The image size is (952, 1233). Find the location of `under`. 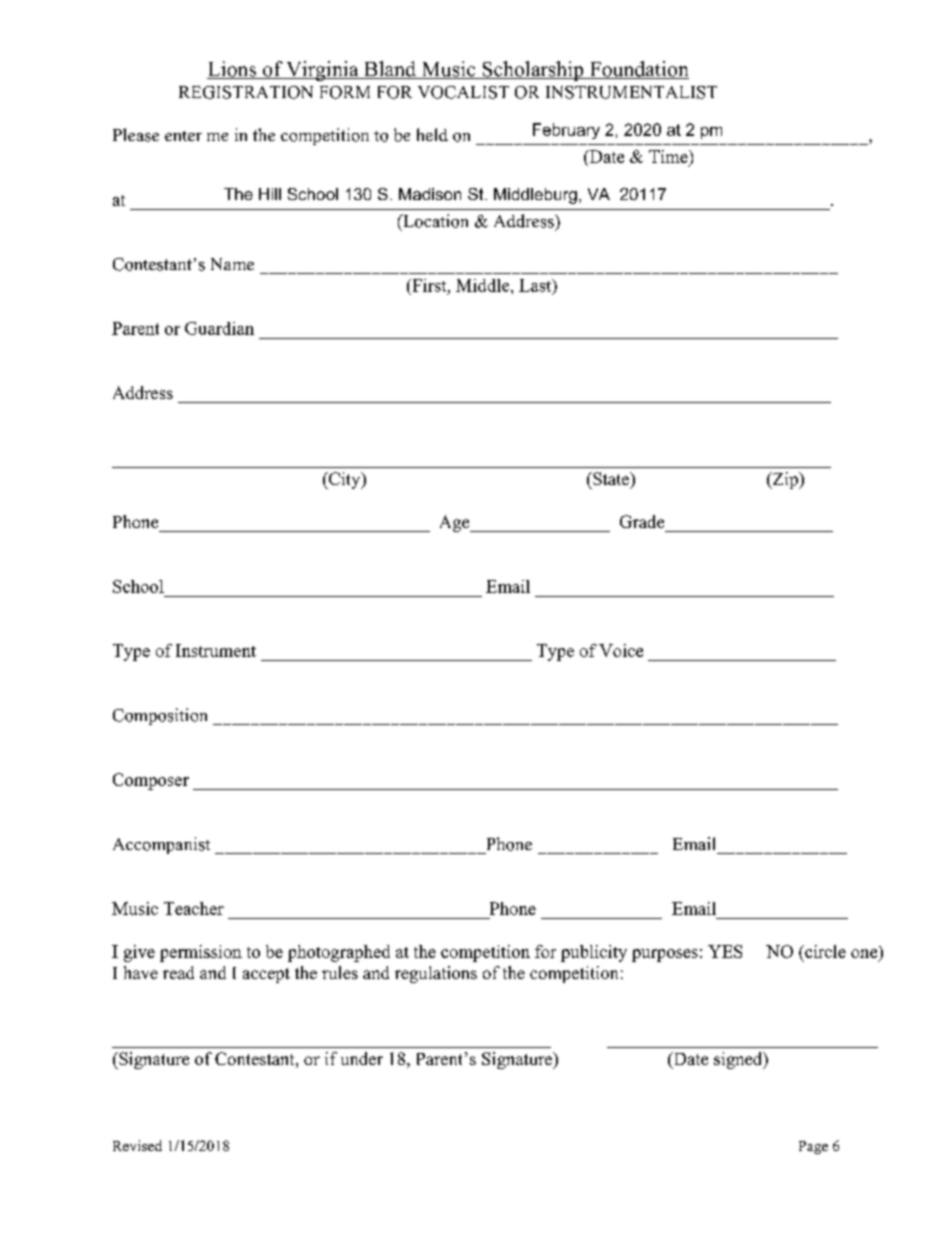

under is located at coordinates (362, 1058).
